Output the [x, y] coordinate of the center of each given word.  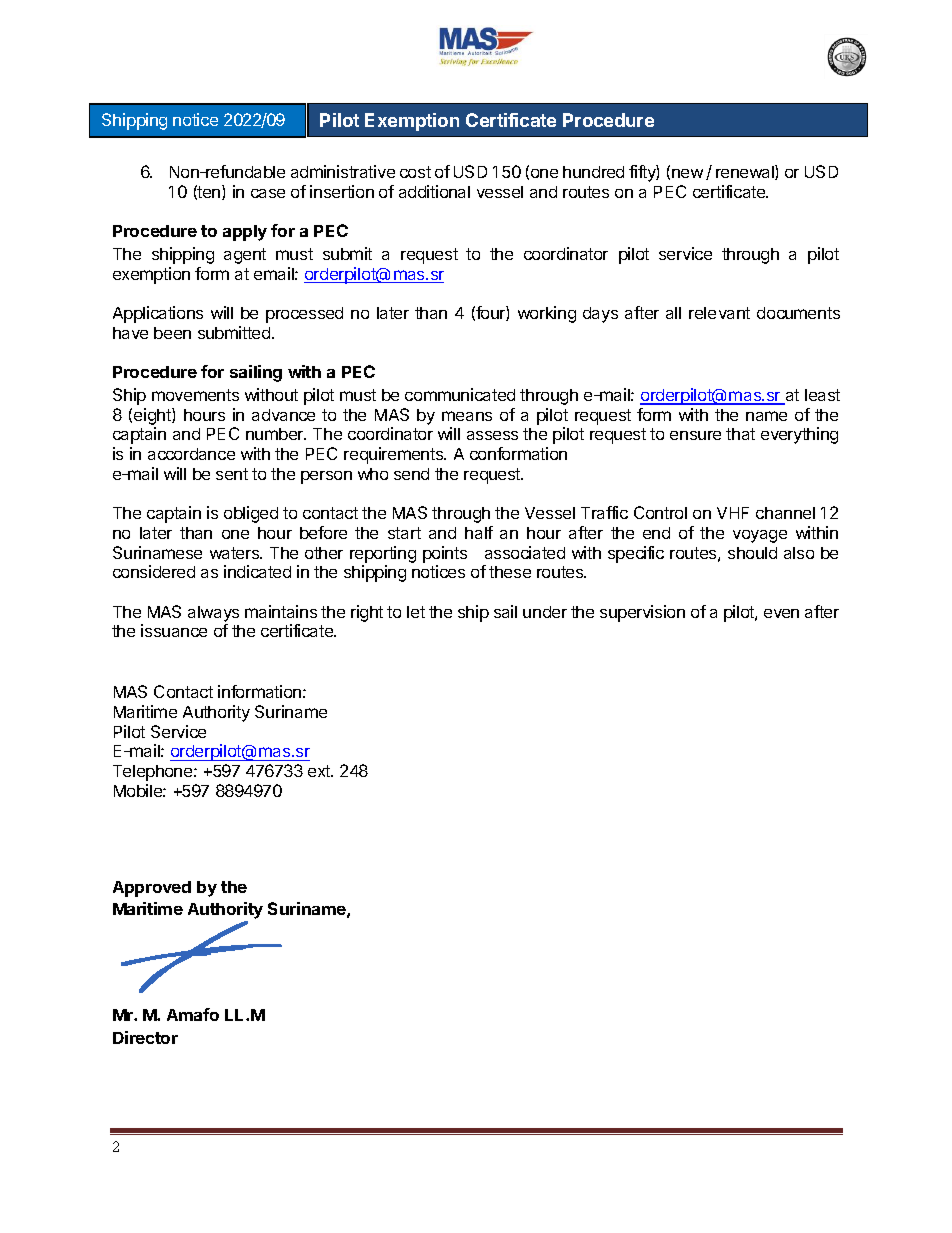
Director [145, 1037]
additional [434, 191]
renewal [746, 172]
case [268, 193]
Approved [152, 889]
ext [320, 771]
